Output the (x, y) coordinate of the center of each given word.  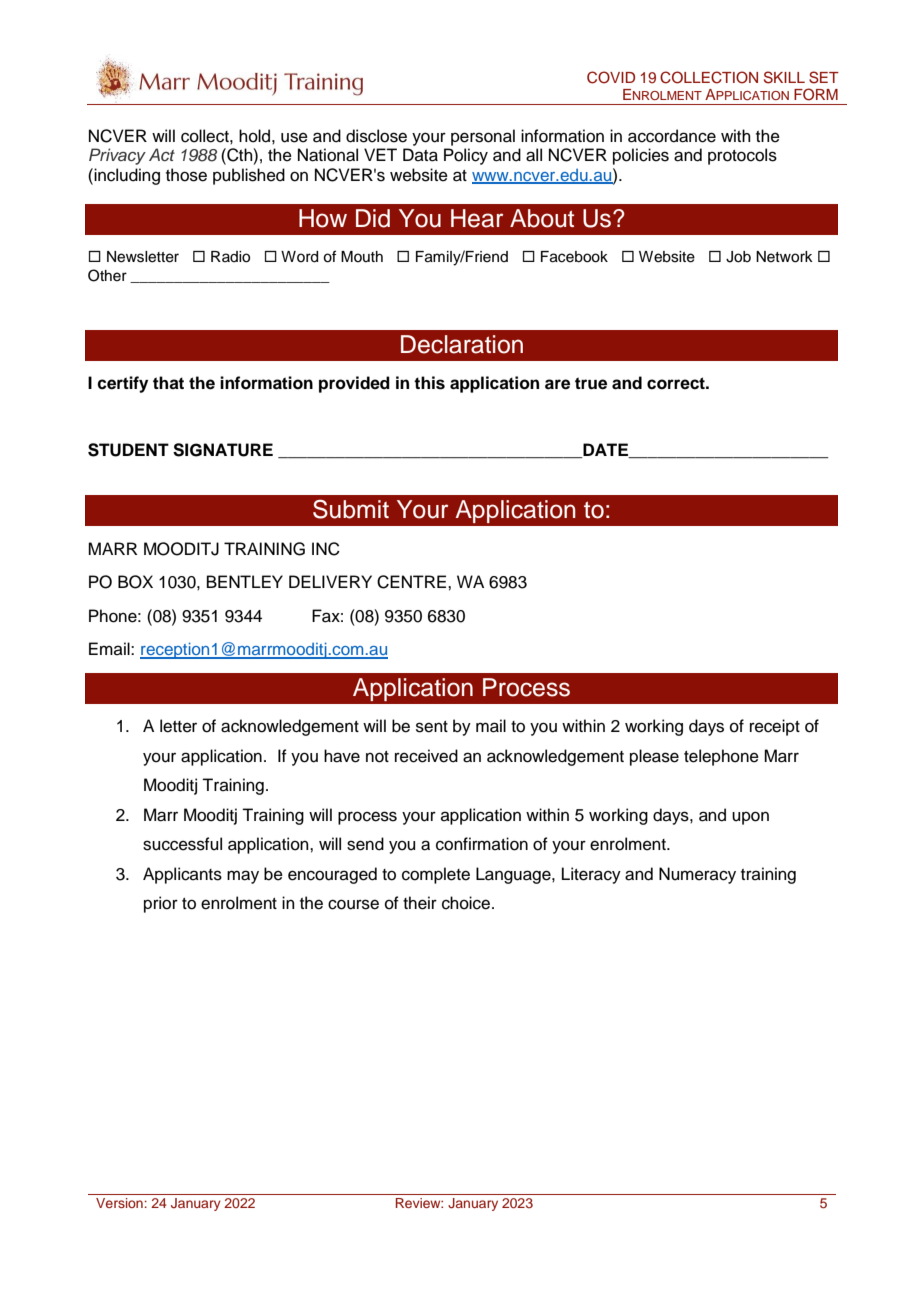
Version (119, 1203)
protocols (742, 156)
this (429, 383)
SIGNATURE (223, 450)
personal (483, 137)
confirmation (482, 844)
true (591, 383)
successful (182, 844)
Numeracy (697, 875)
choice (467, 903)
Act (162, 154)
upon (750, 818)
